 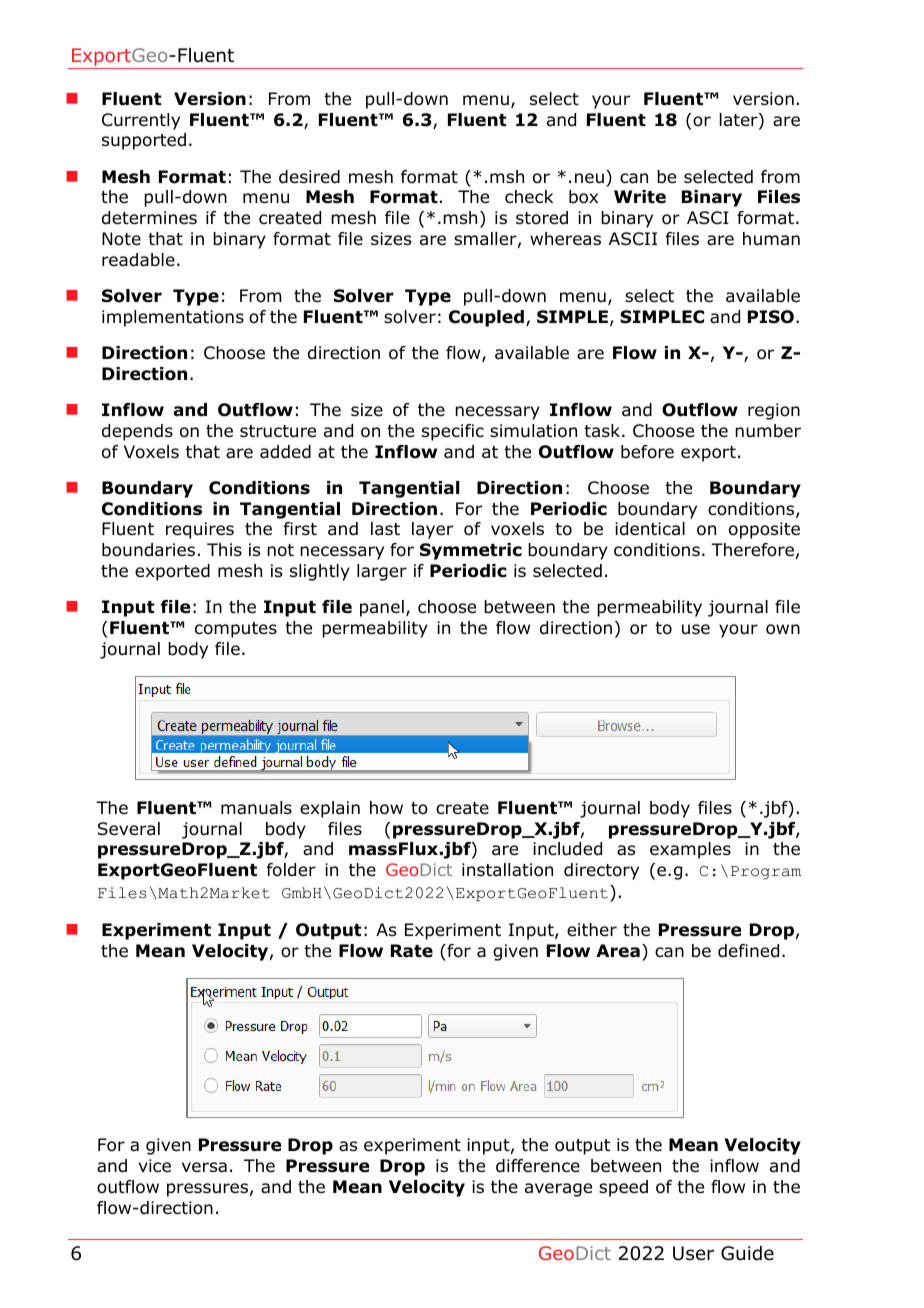 What do you see at coordinates (538, 1166) in the screenshot?
I see `difference` at bounding box center [538, 1166].
